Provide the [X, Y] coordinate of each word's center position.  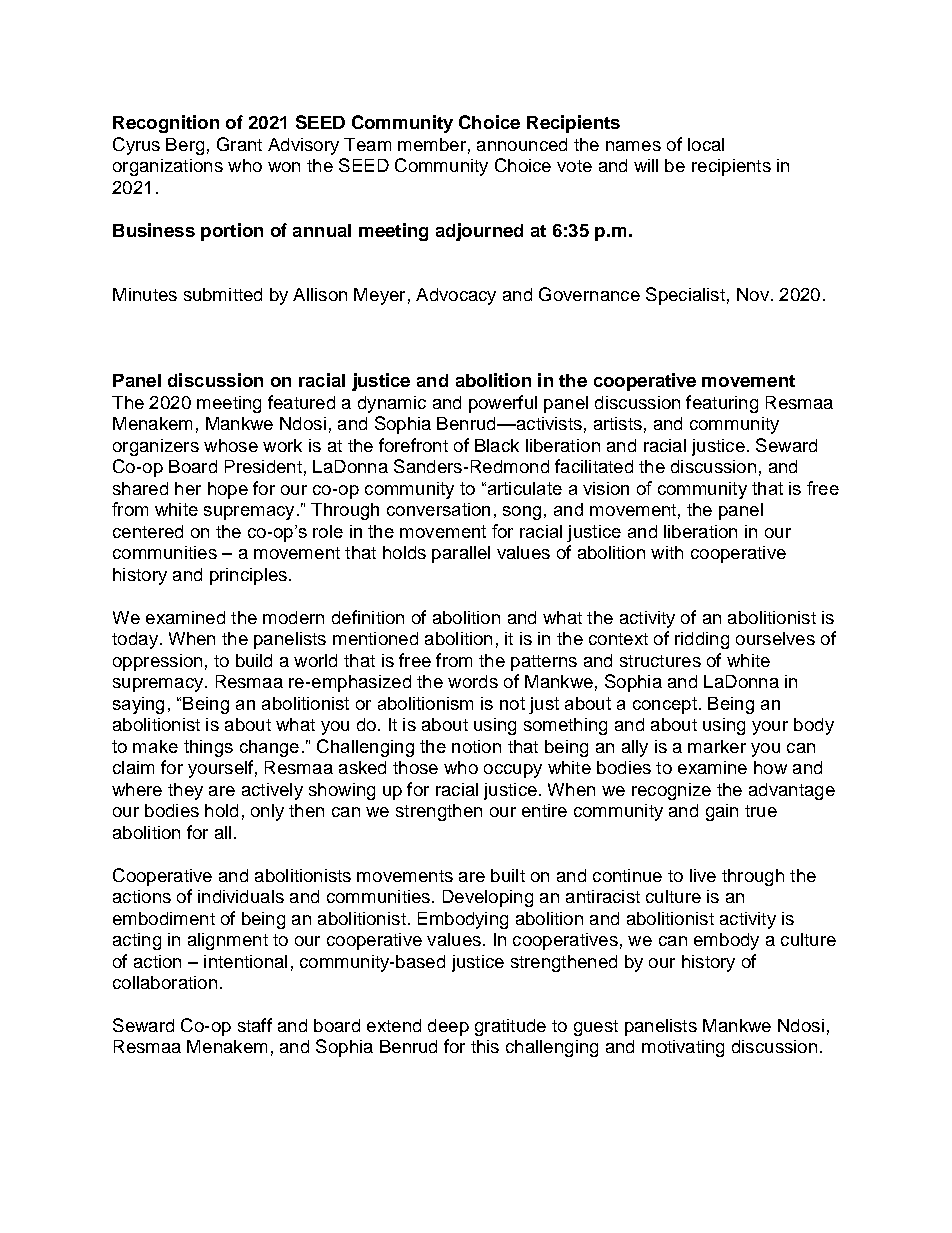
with [667, 552]
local [706, 144]
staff [255, 1025]
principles [248, 576]
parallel [461, 554]
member [432, 144]
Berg [185, 146]
